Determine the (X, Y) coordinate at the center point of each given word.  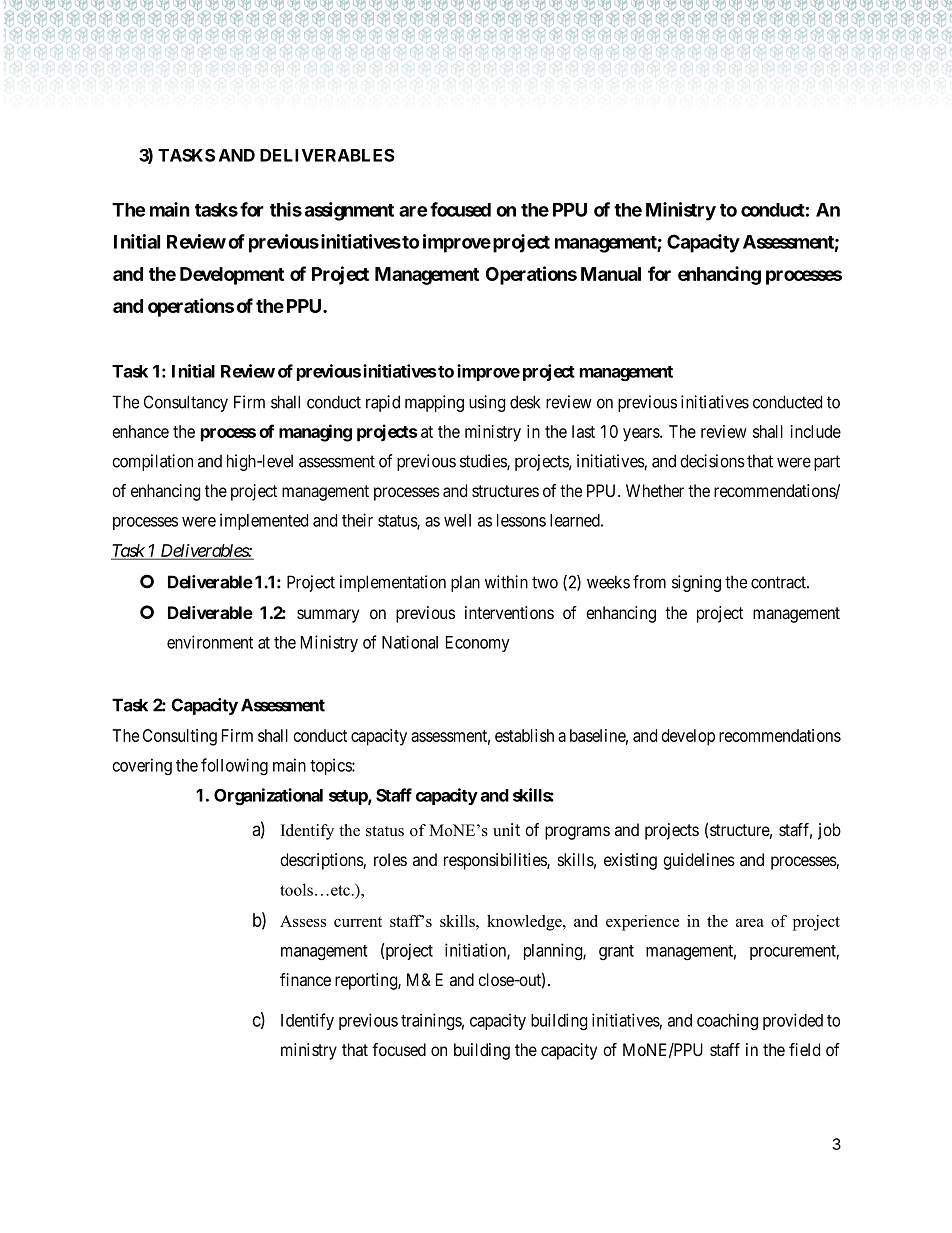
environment (210, 642)
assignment (349, 211)
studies (484, 462)
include (815, 431)
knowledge (525, 923)
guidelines (699, 861)
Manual (611, 274)
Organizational (268, 797)
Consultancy (186, 403)
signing (696, 583)
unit (506, 830)
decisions (712, 461)
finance (305, 980)
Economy (478, 644)
